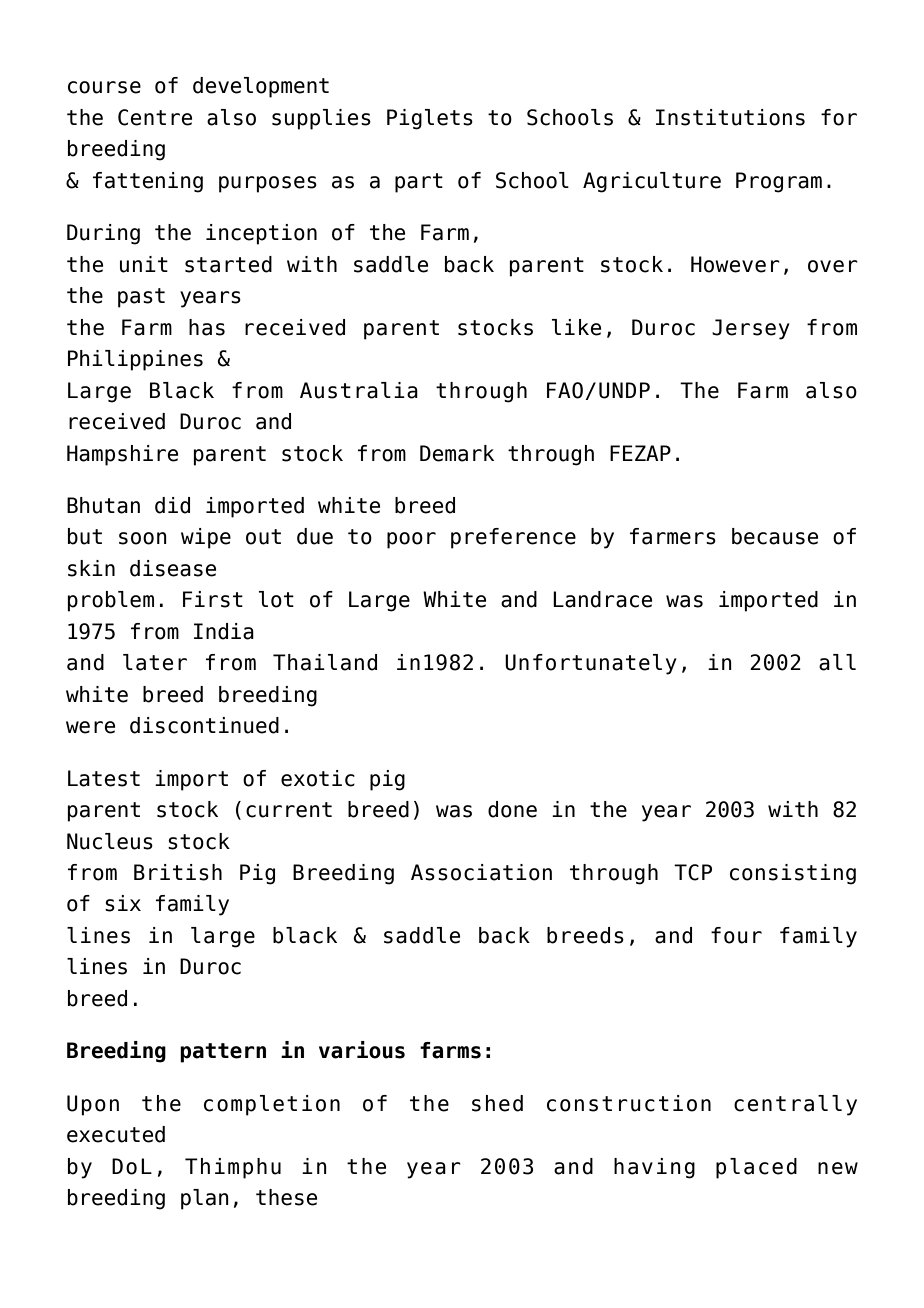 This screenshot has width=924, height=1308. I want to click on later, so click(155, 662).
